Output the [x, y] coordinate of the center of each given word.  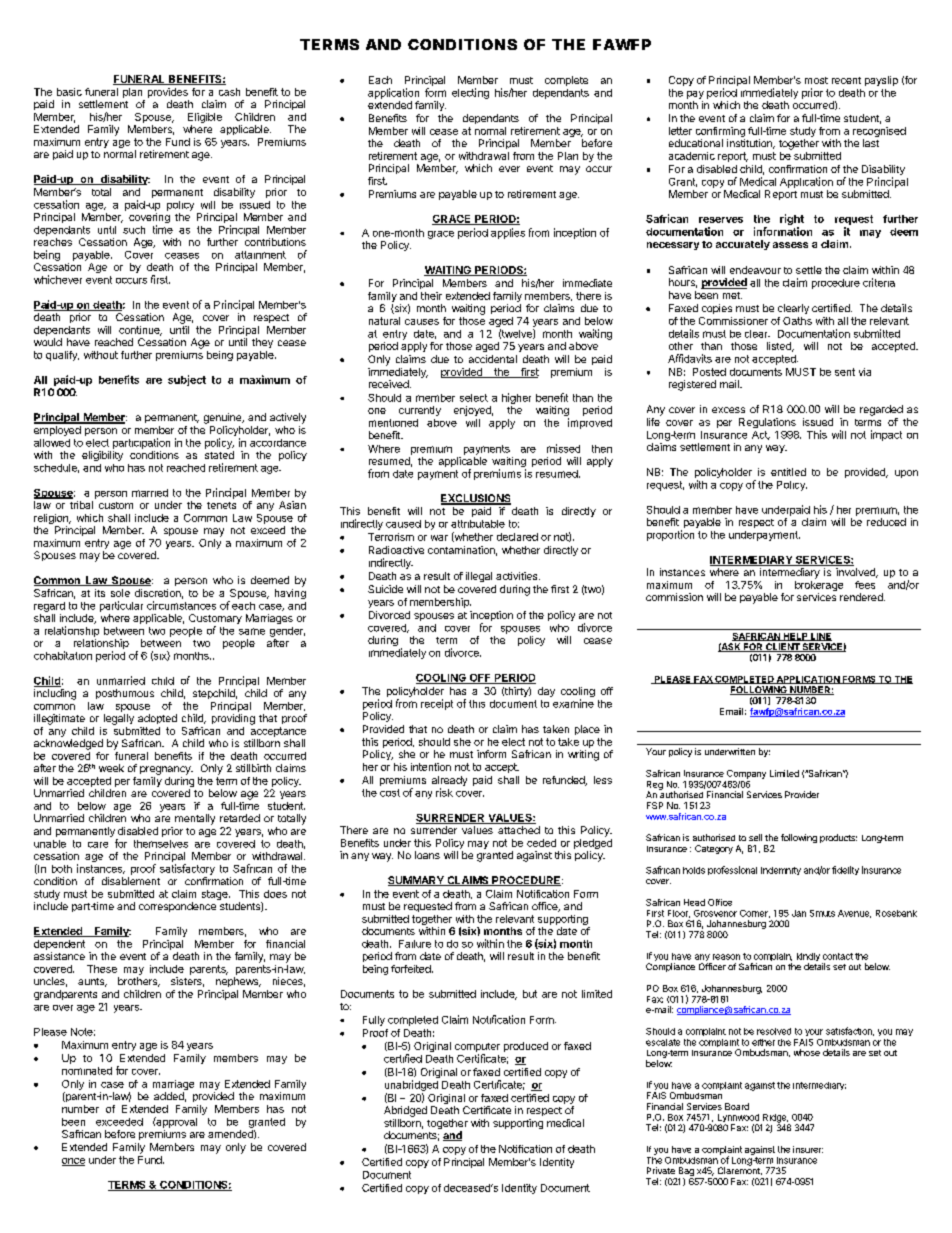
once [73, 1162]
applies [508, 233]
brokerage [819, 587]
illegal [479, 577]
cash [229, 92]
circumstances [181, 605]
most [816, 80]
